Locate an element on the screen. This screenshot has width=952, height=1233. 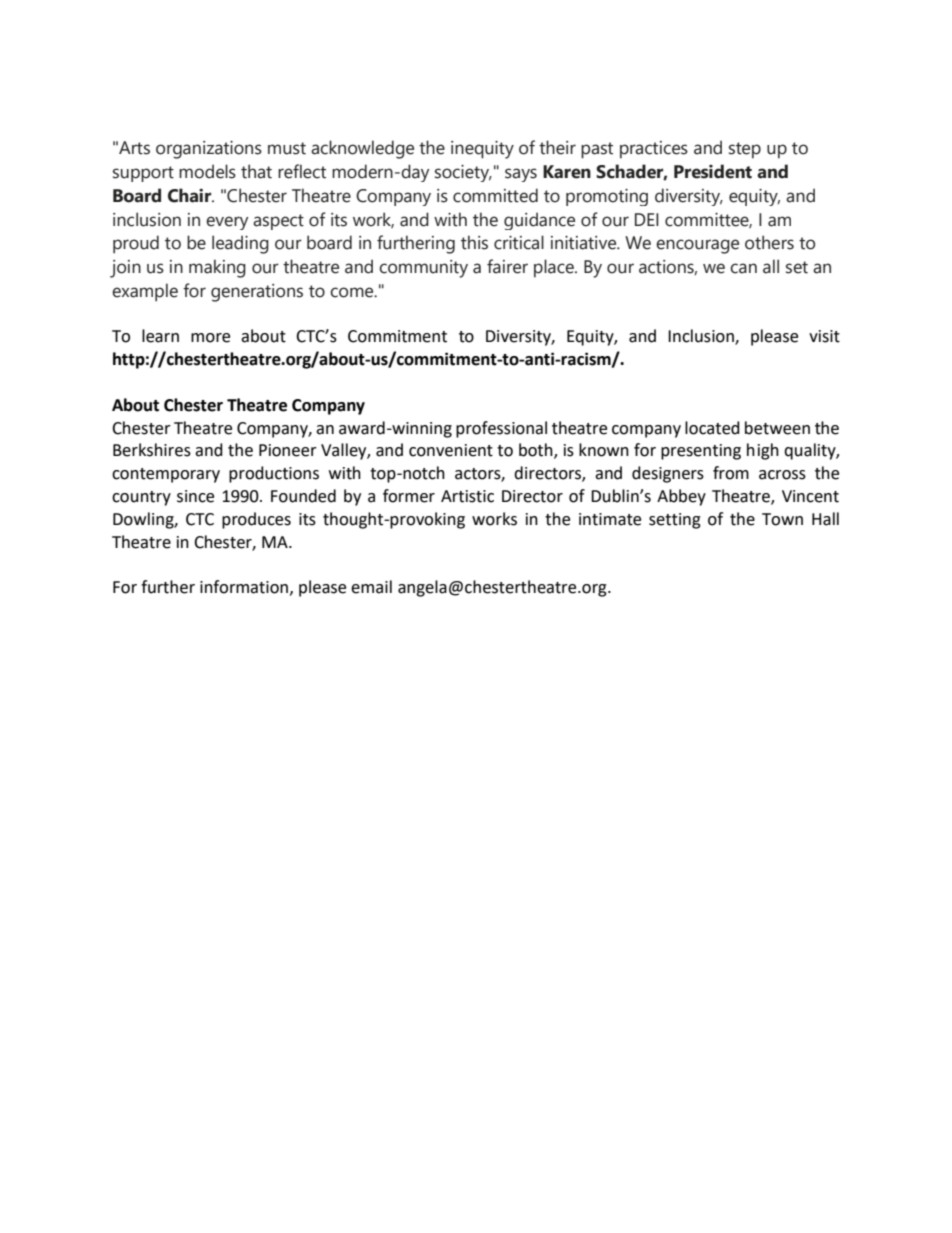
step is located at coordinates (745, 150).
